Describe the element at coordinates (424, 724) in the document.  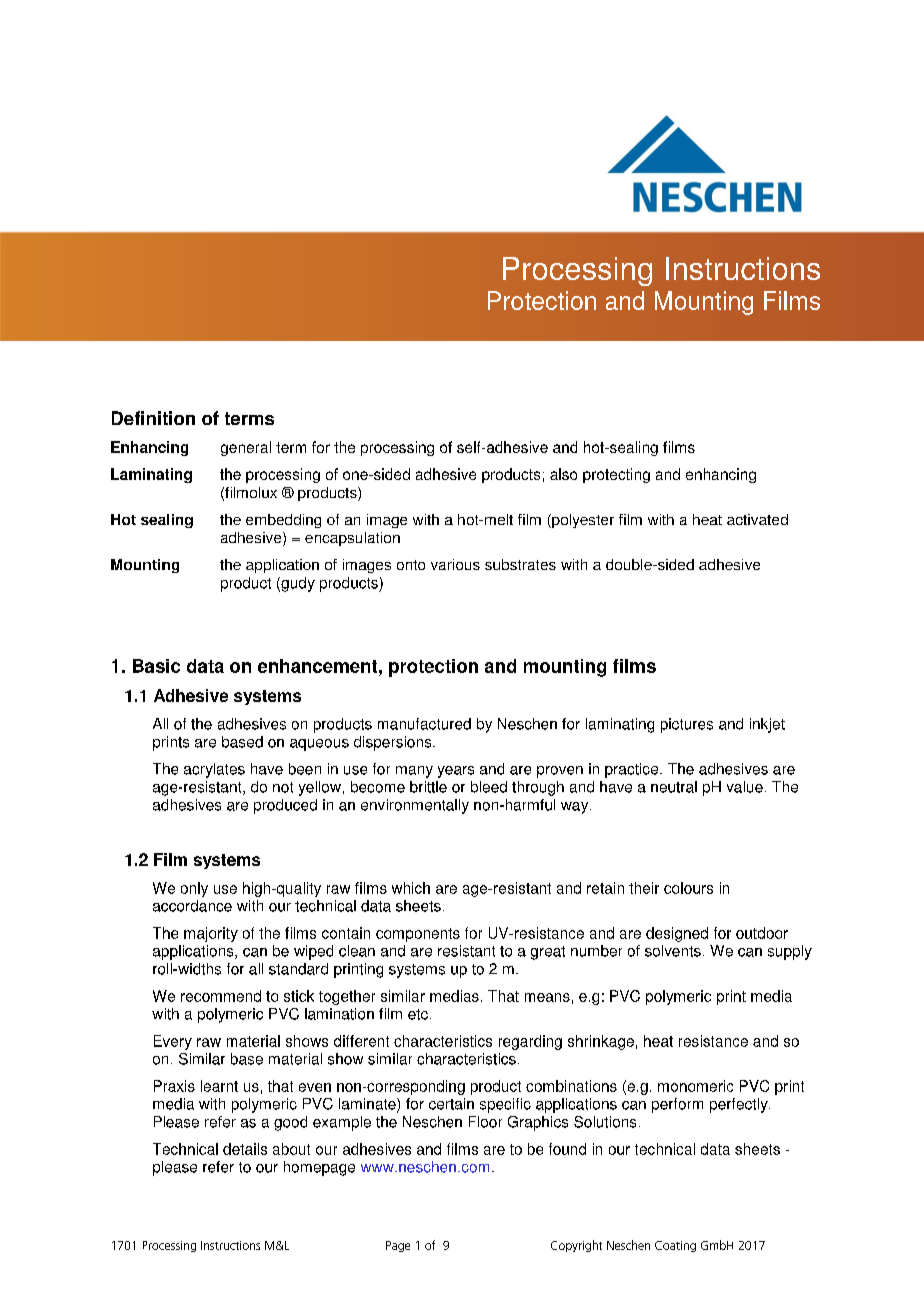
I see `manufactured` at that location.
